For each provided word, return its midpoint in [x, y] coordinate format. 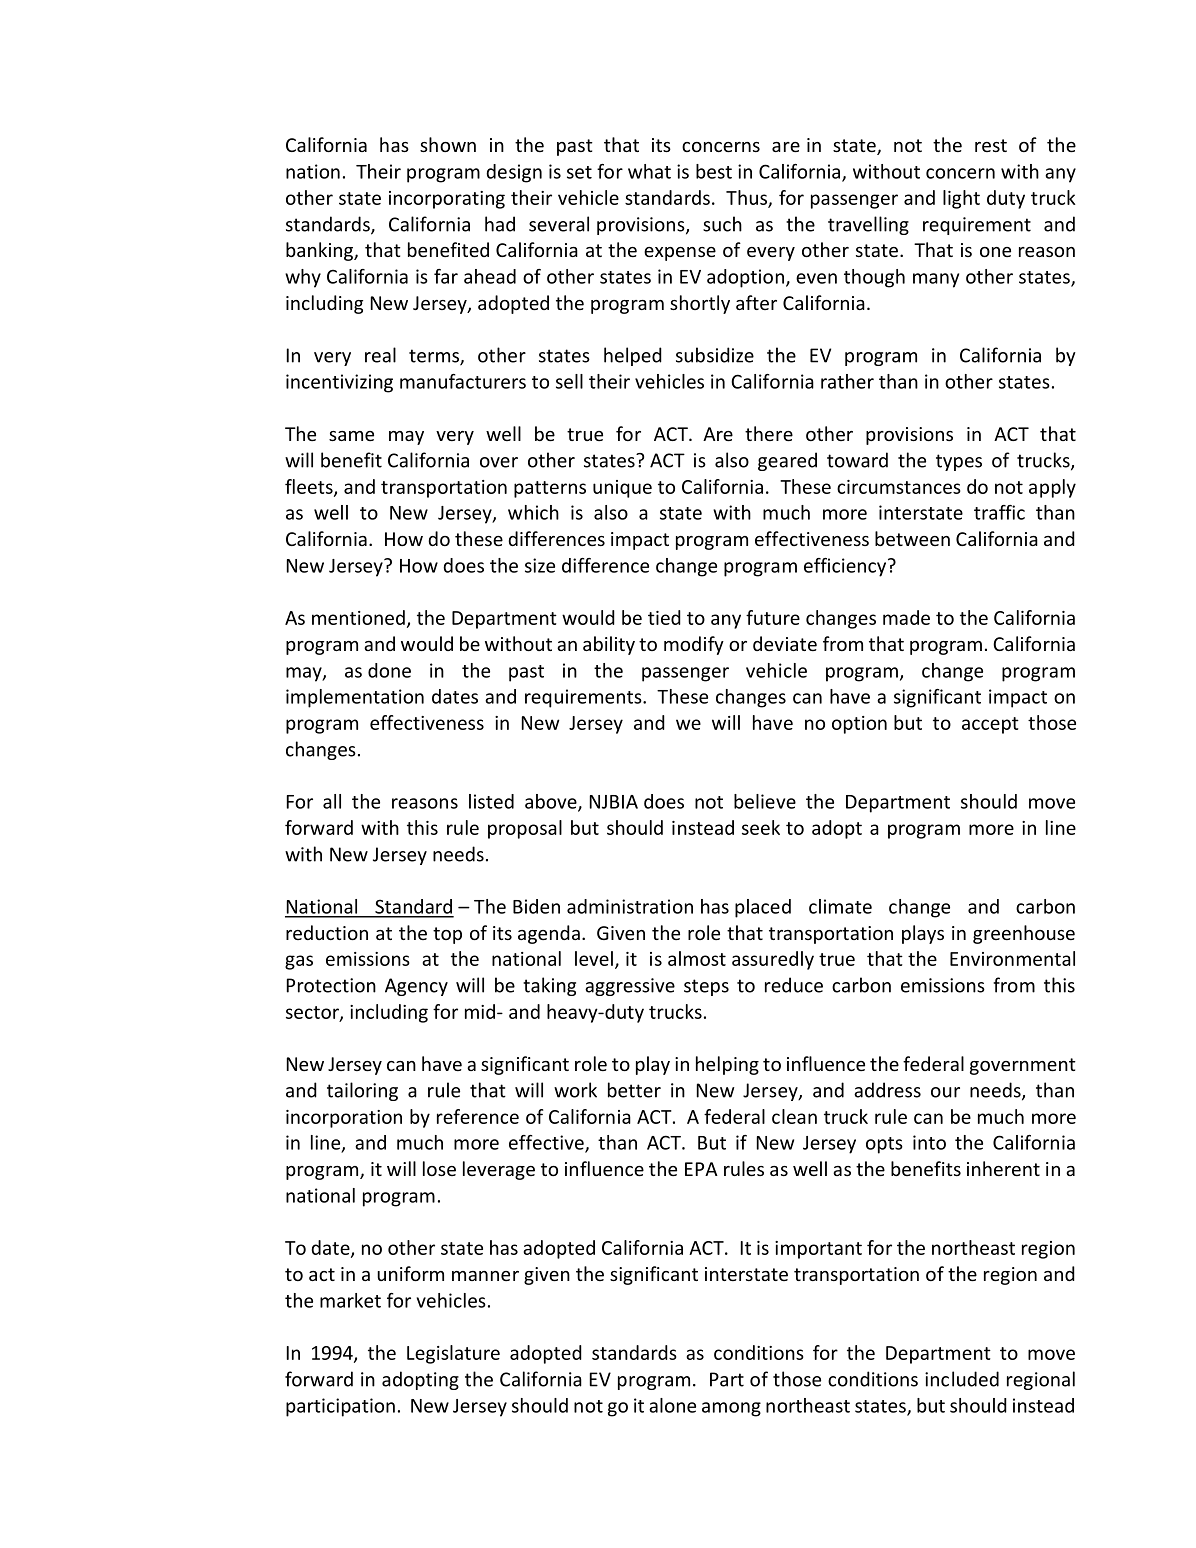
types [959, 462]
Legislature [453, 1354]
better [634, 1090]
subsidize [715, 355]
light [961, 199]
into [929, 1142]
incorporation [344, 1119]
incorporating [447, 200]
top [447, 935]
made [906, 617]
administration [630, 906]
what [649, 171]
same [351, 436]
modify [694, 645]
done [389, 670]
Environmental [1012, 958]
